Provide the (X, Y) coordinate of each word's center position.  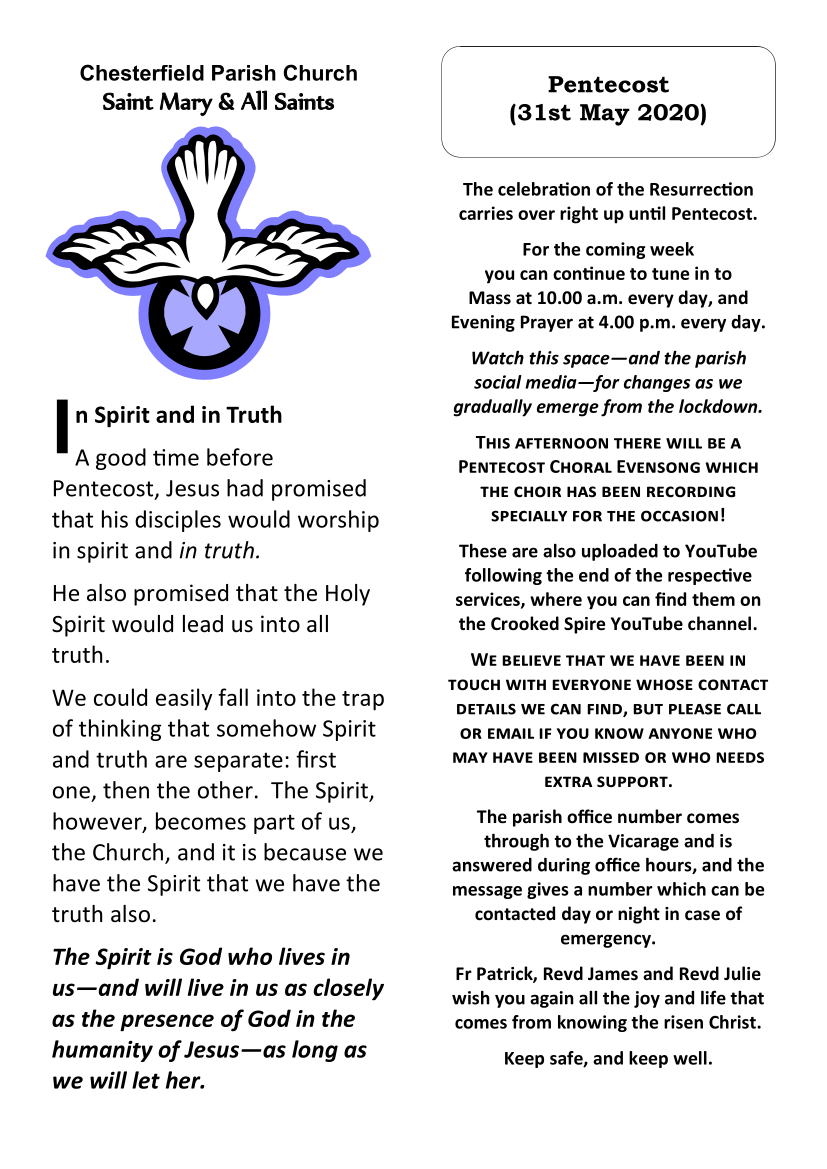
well (690, 1058)
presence (167, 1023)
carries (486, 213)
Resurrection (701, 189)
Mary (186, 104)
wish (471, 998)
